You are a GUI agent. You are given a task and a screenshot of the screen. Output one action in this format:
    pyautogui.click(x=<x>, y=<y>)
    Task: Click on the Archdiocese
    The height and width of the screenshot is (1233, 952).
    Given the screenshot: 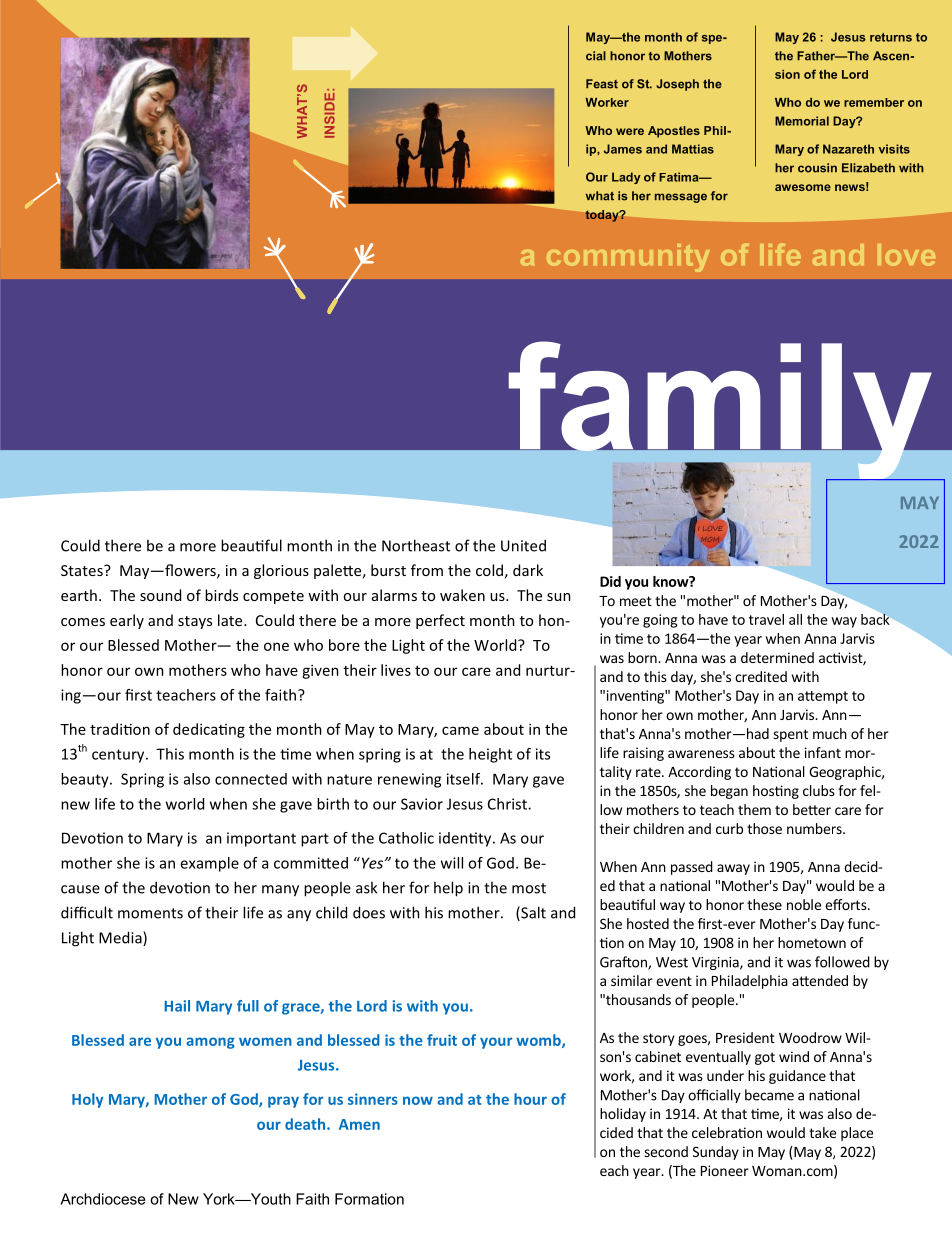 What is the action you would take?
    pyautogui.click(x=102, y=1199)
